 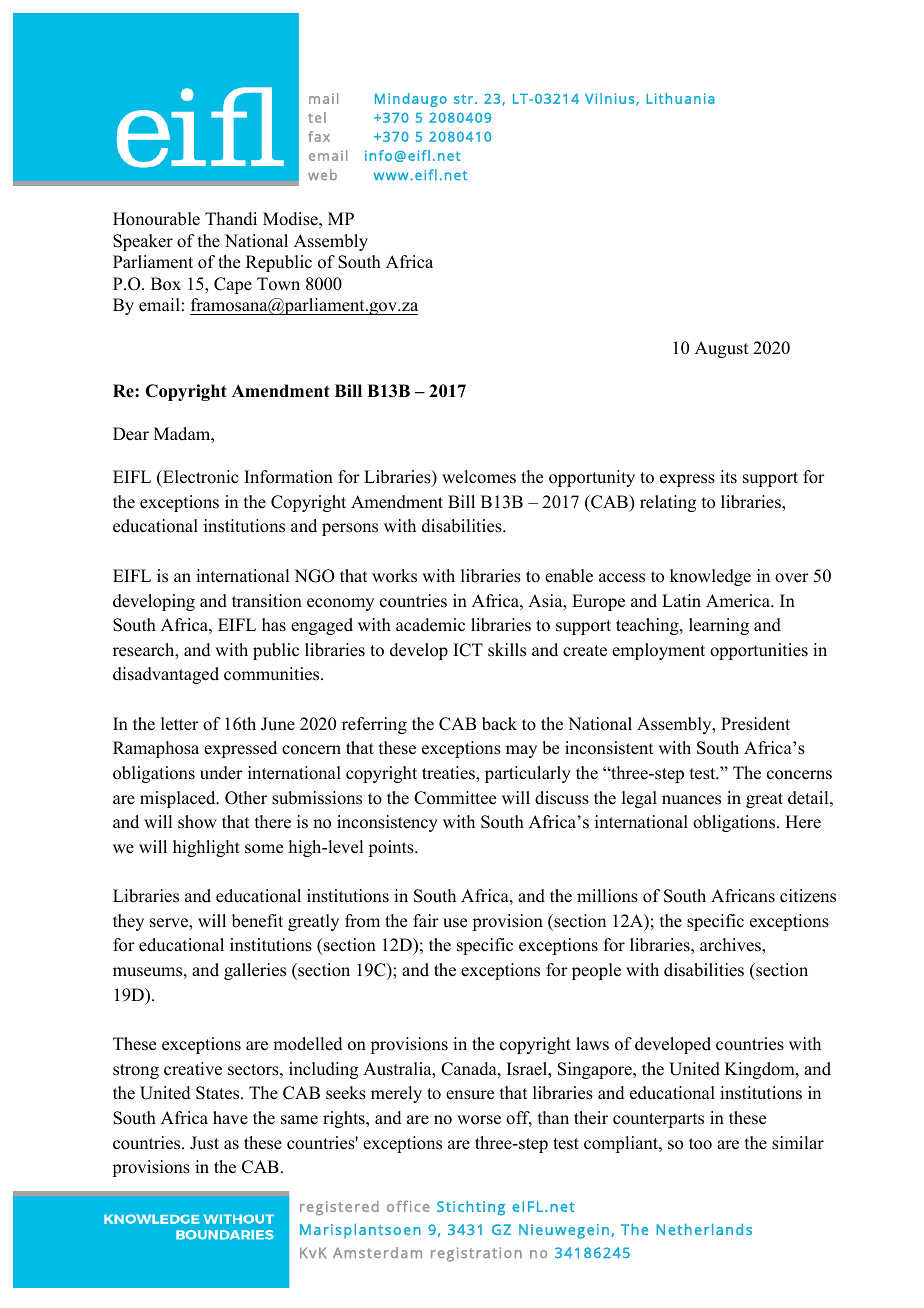 What do you see at coordinates (204, 1143) in the screenshot?
I see `Just` at bounding box center [204, 1143].
